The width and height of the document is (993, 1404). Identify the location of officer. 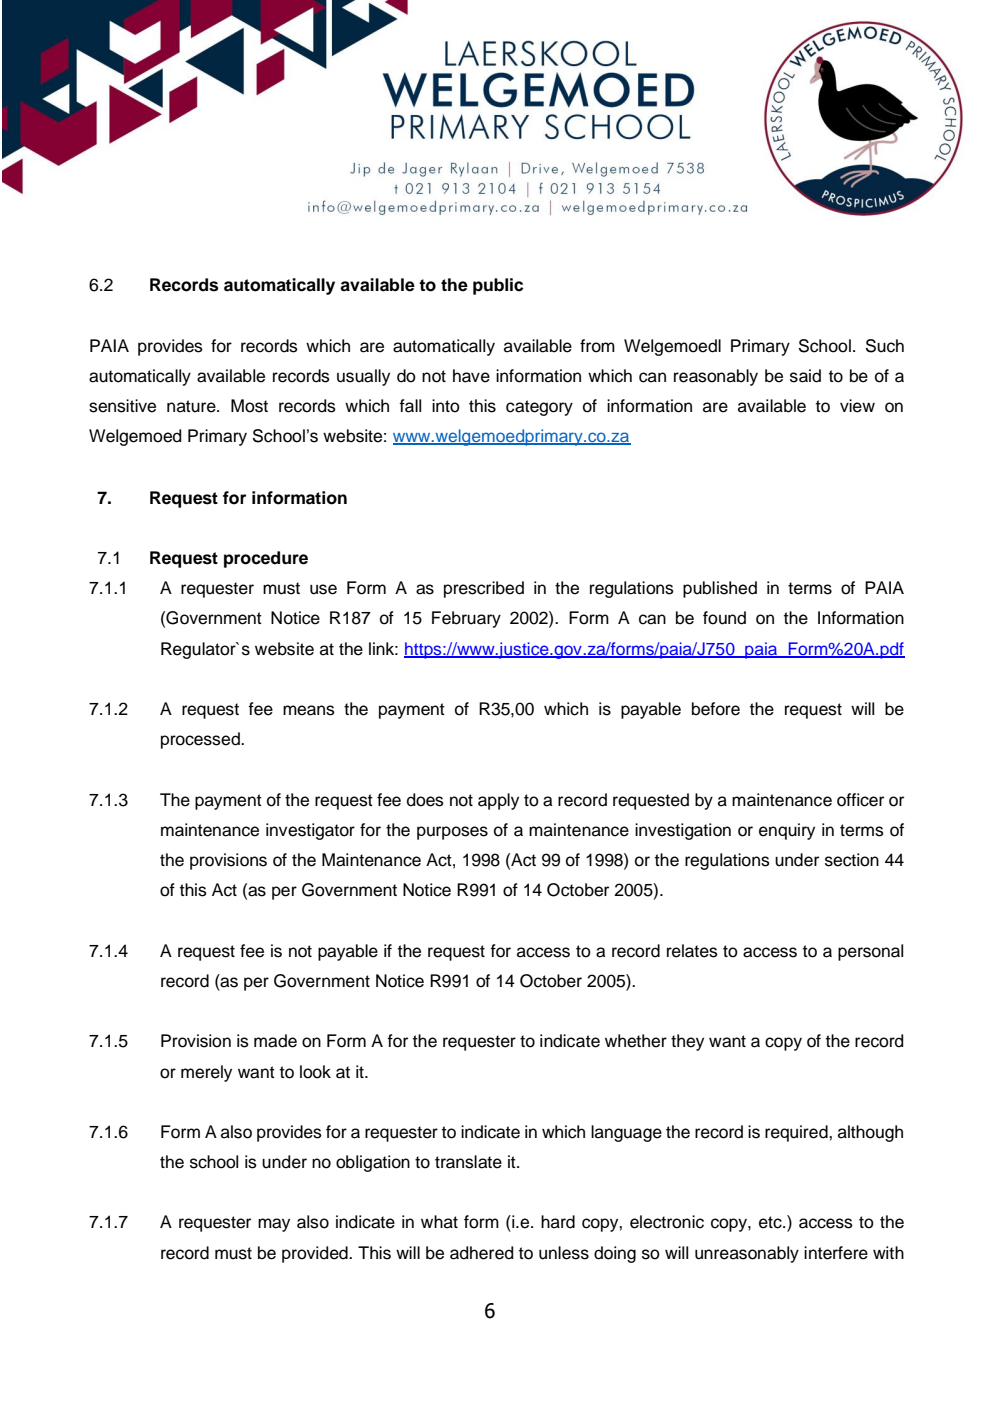
(860, 800).
